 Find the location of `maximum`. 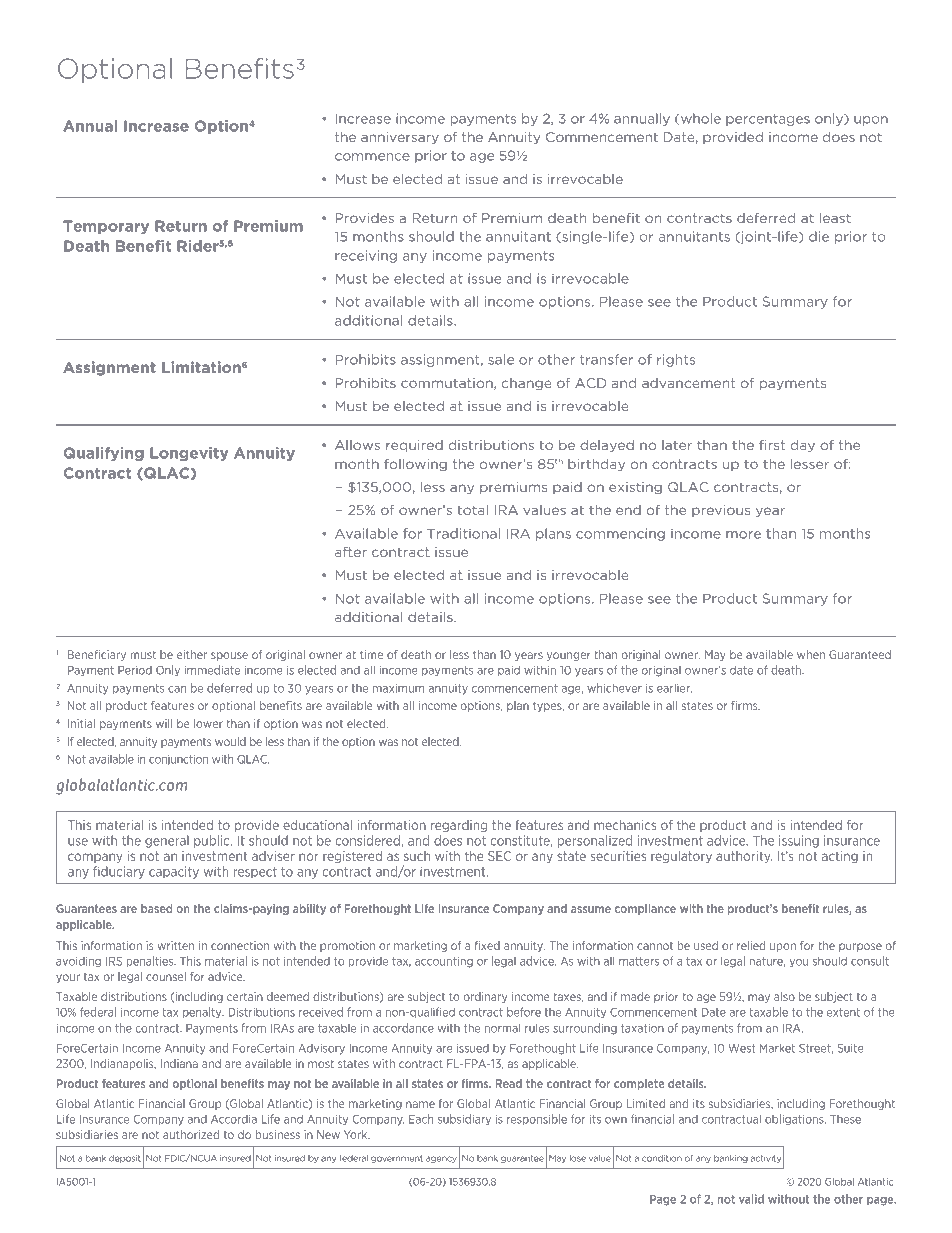

maximum is located at coordinates (398, 688).
